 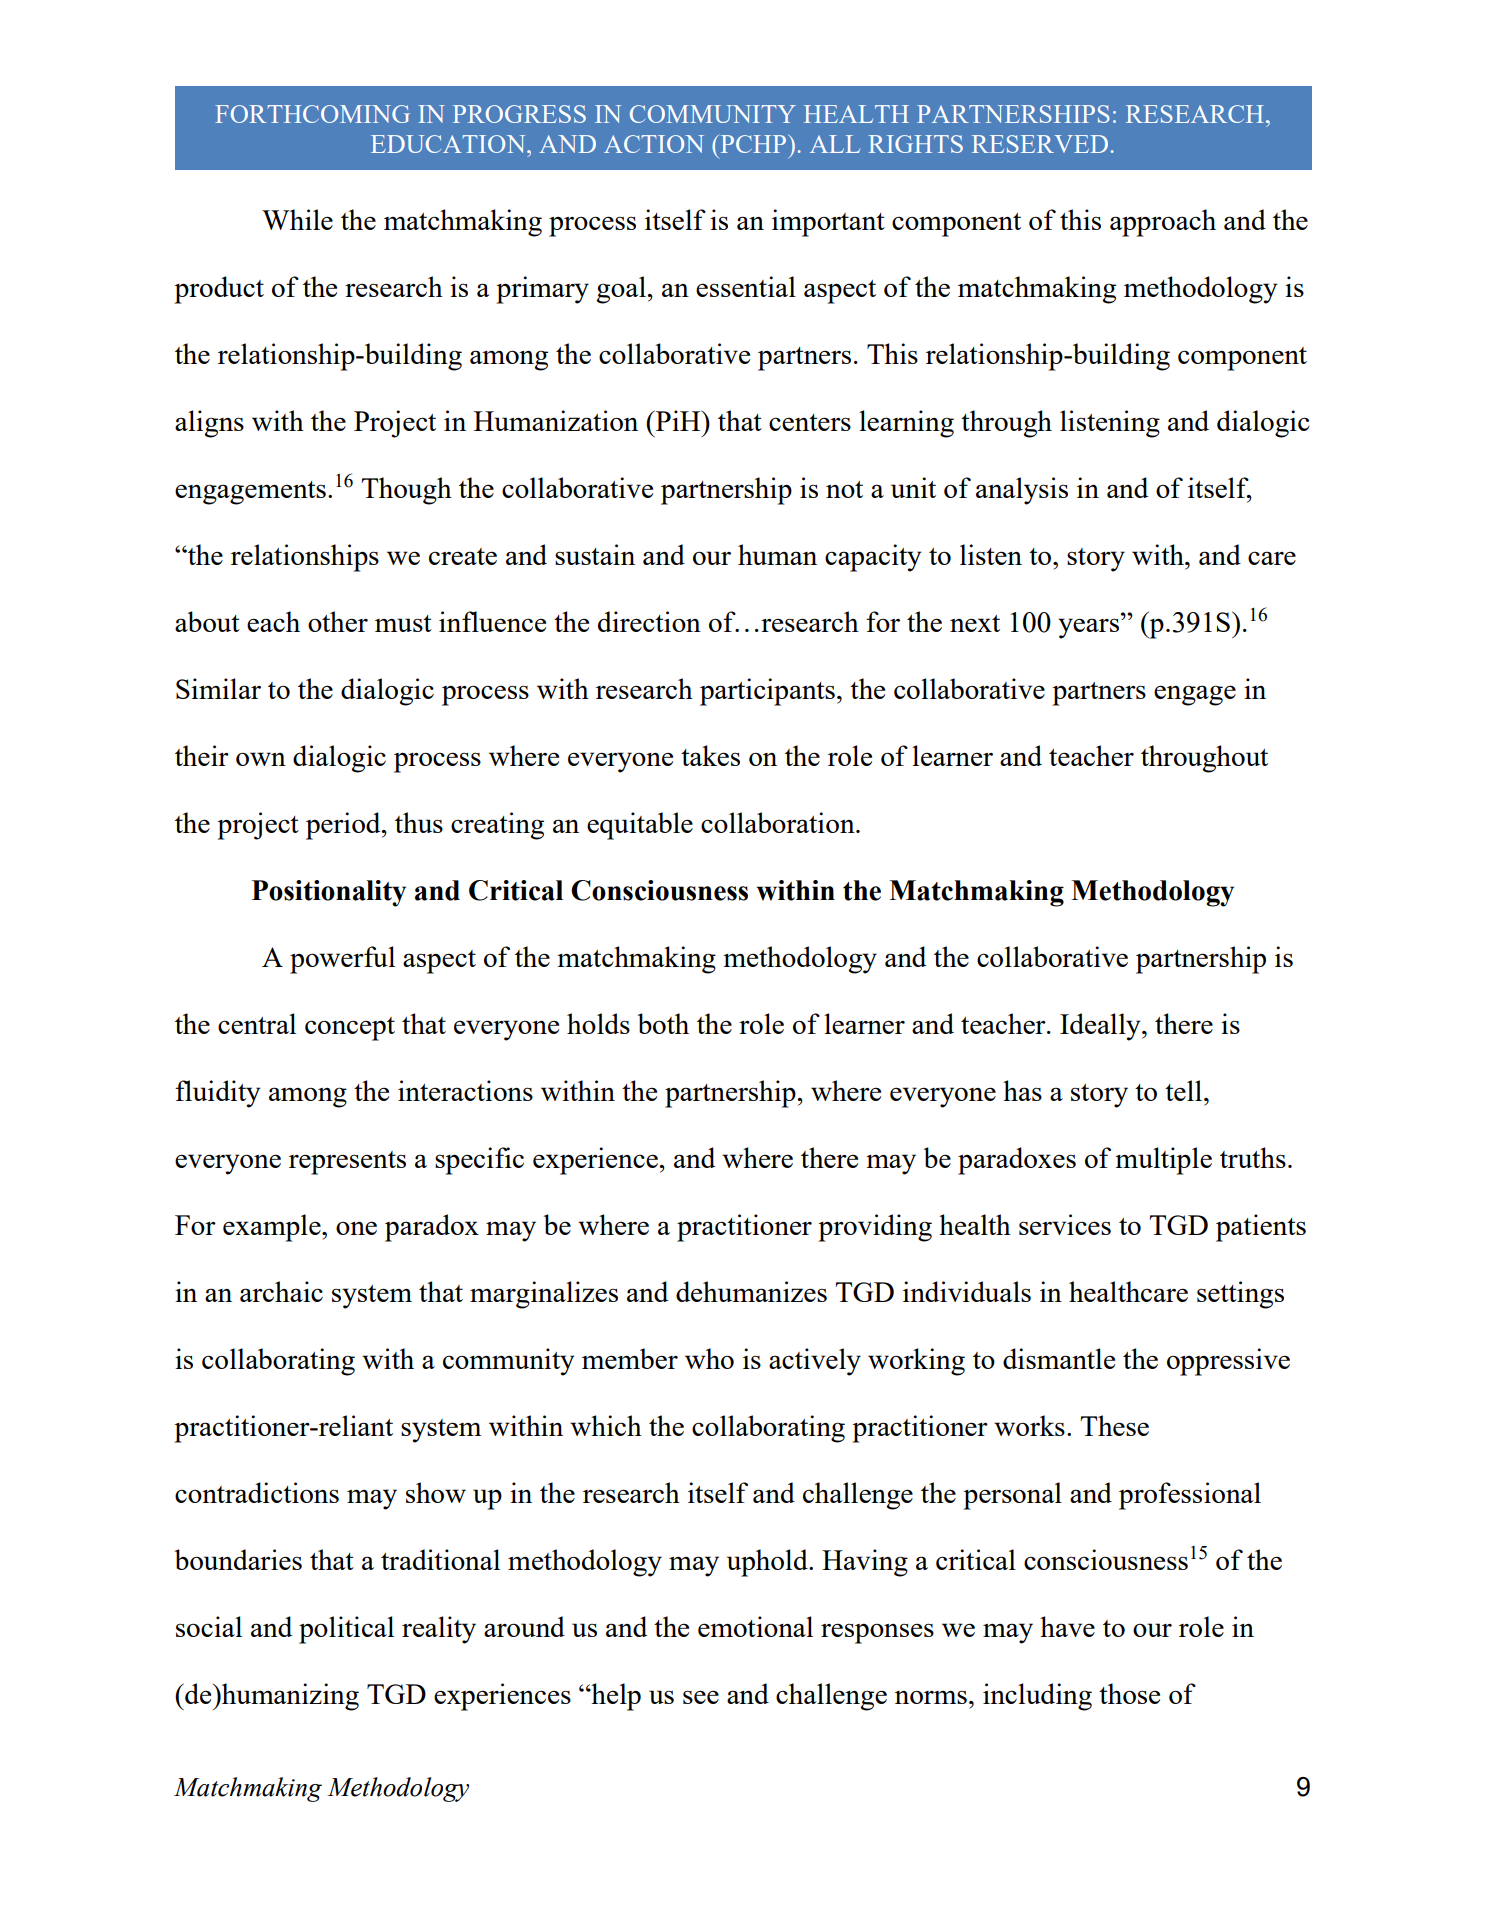 I want to click on FORTHCOMING, so click(x=312, y=114).
